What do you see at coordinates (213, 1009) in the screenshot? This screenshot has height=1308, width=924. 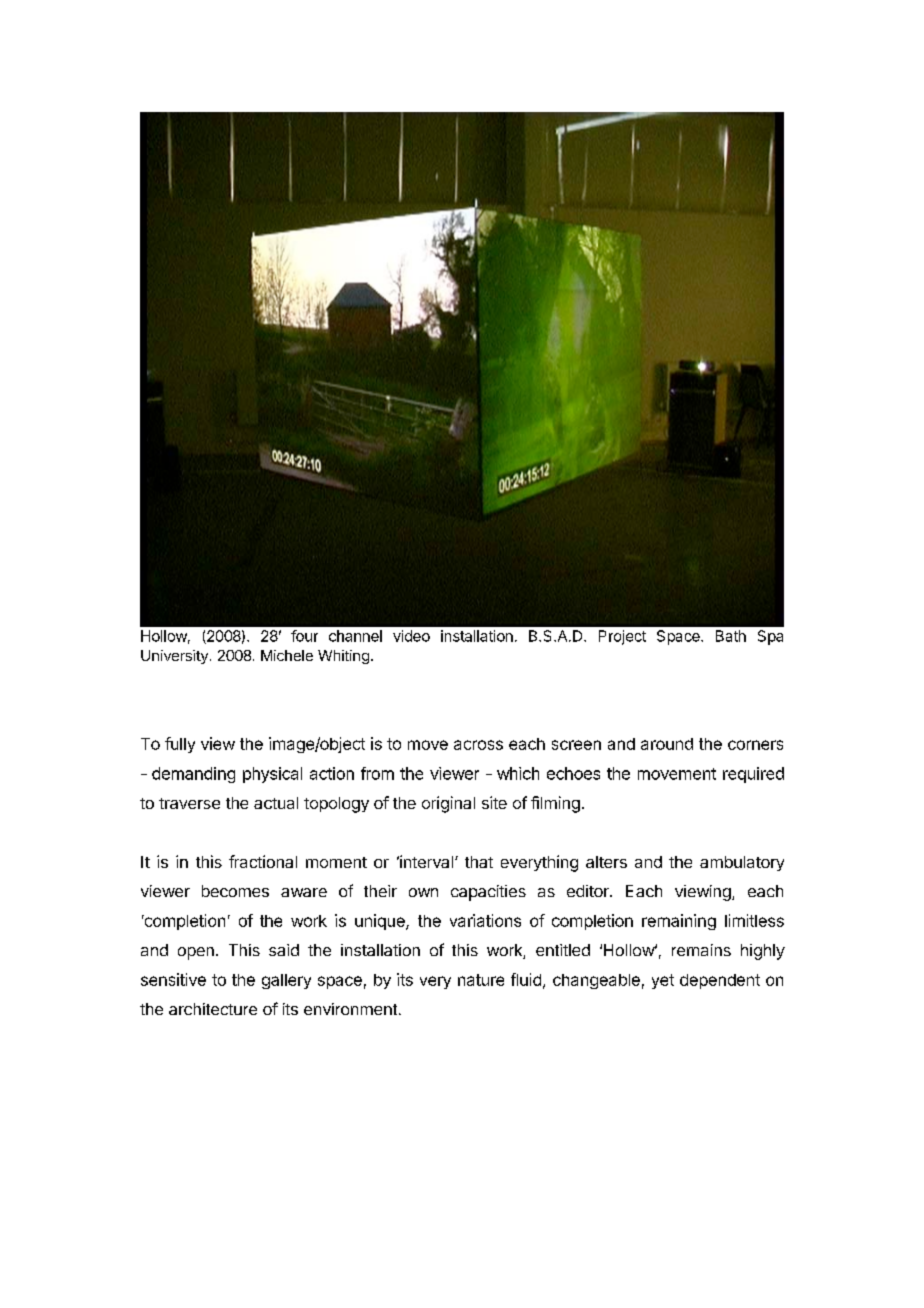 I see `architecture` at bounding box center [213, 1009].
